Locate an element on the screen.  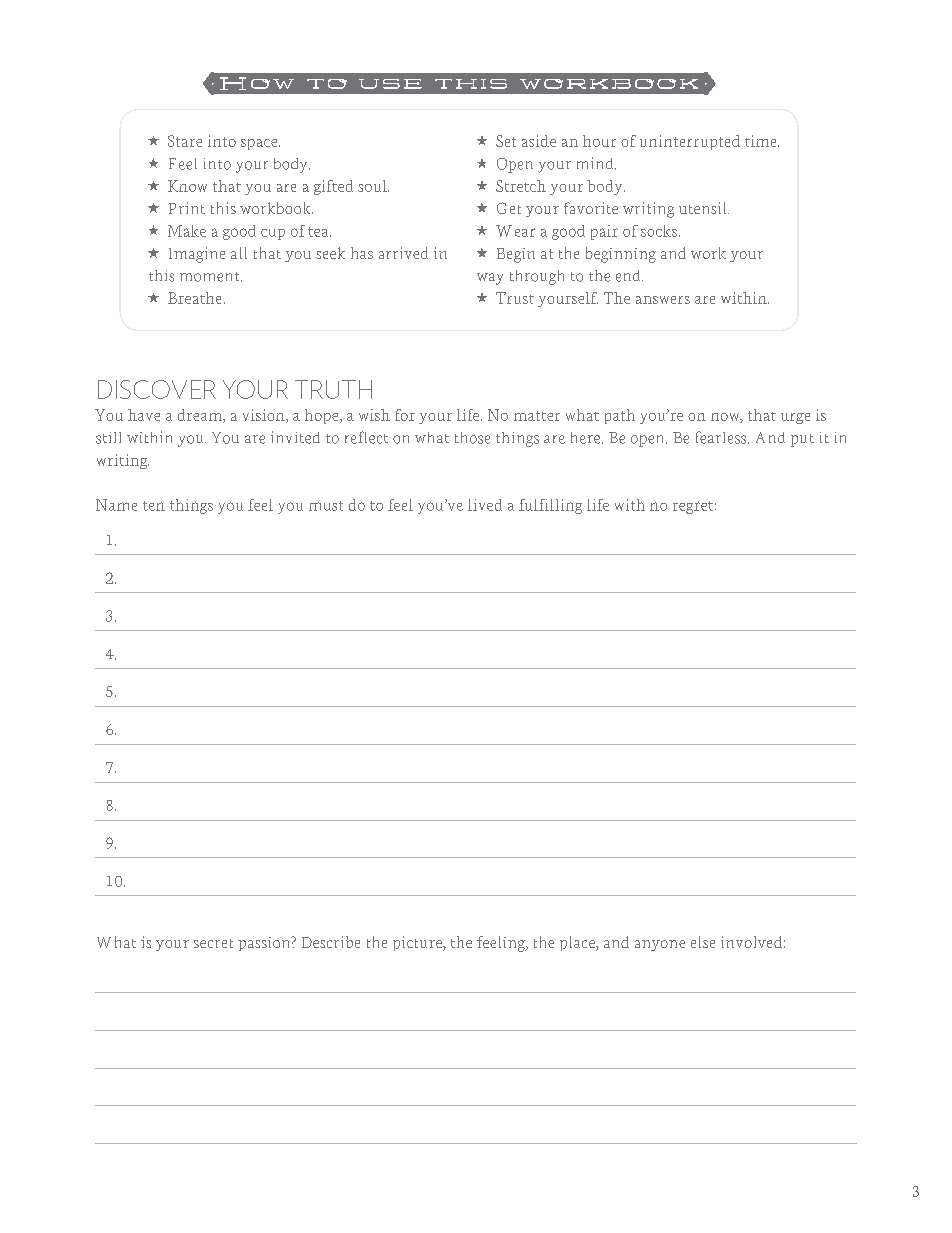
Trust is located at coordinates (515, 298).
